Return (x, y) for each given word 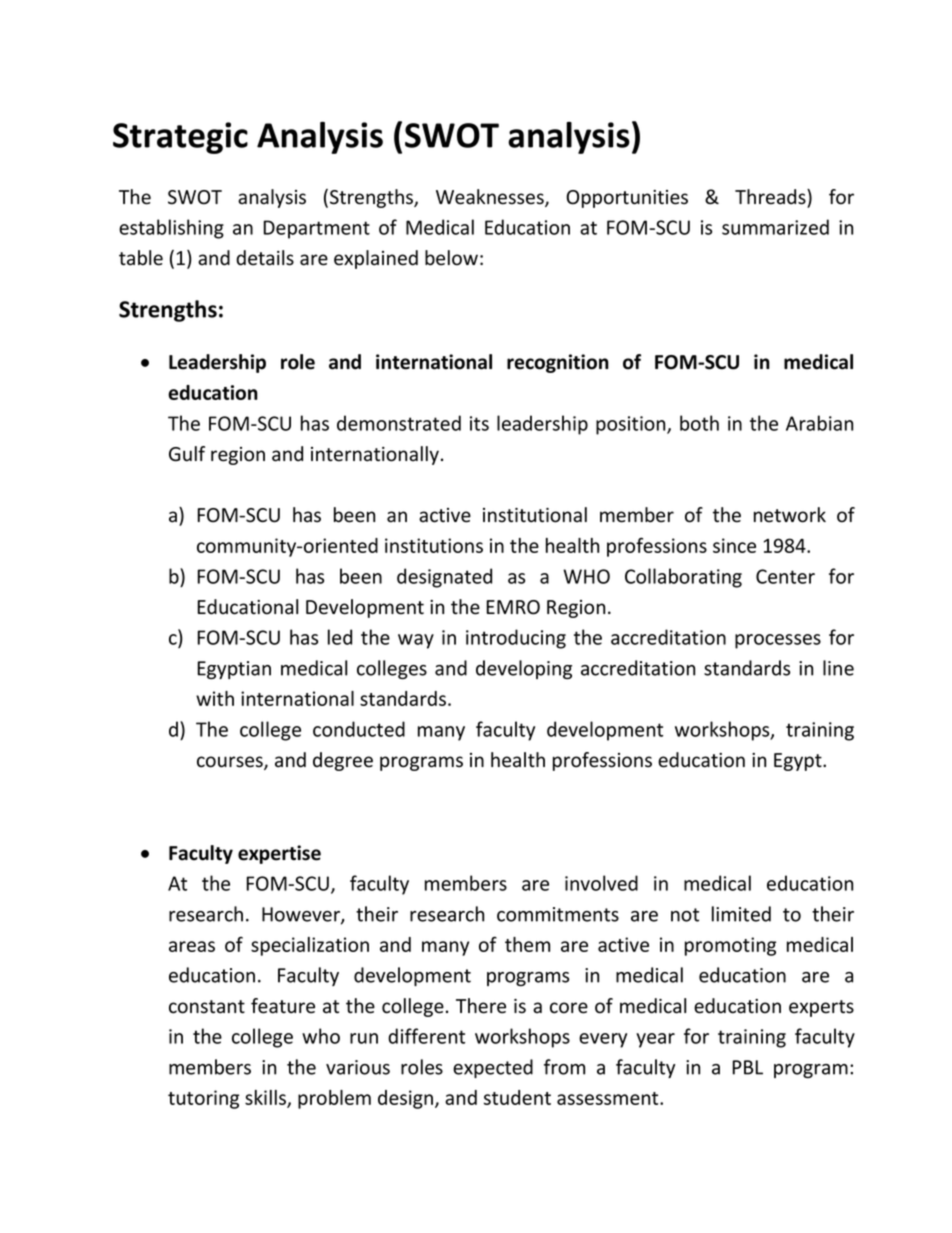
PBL (747, 1067)
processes (778, 641)
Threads (771, 197)
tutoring (203, 1099)
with (215, 698)
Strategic (180, 138)
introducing (516, 639)
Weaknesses (491, 198)
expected (493, 1068)
